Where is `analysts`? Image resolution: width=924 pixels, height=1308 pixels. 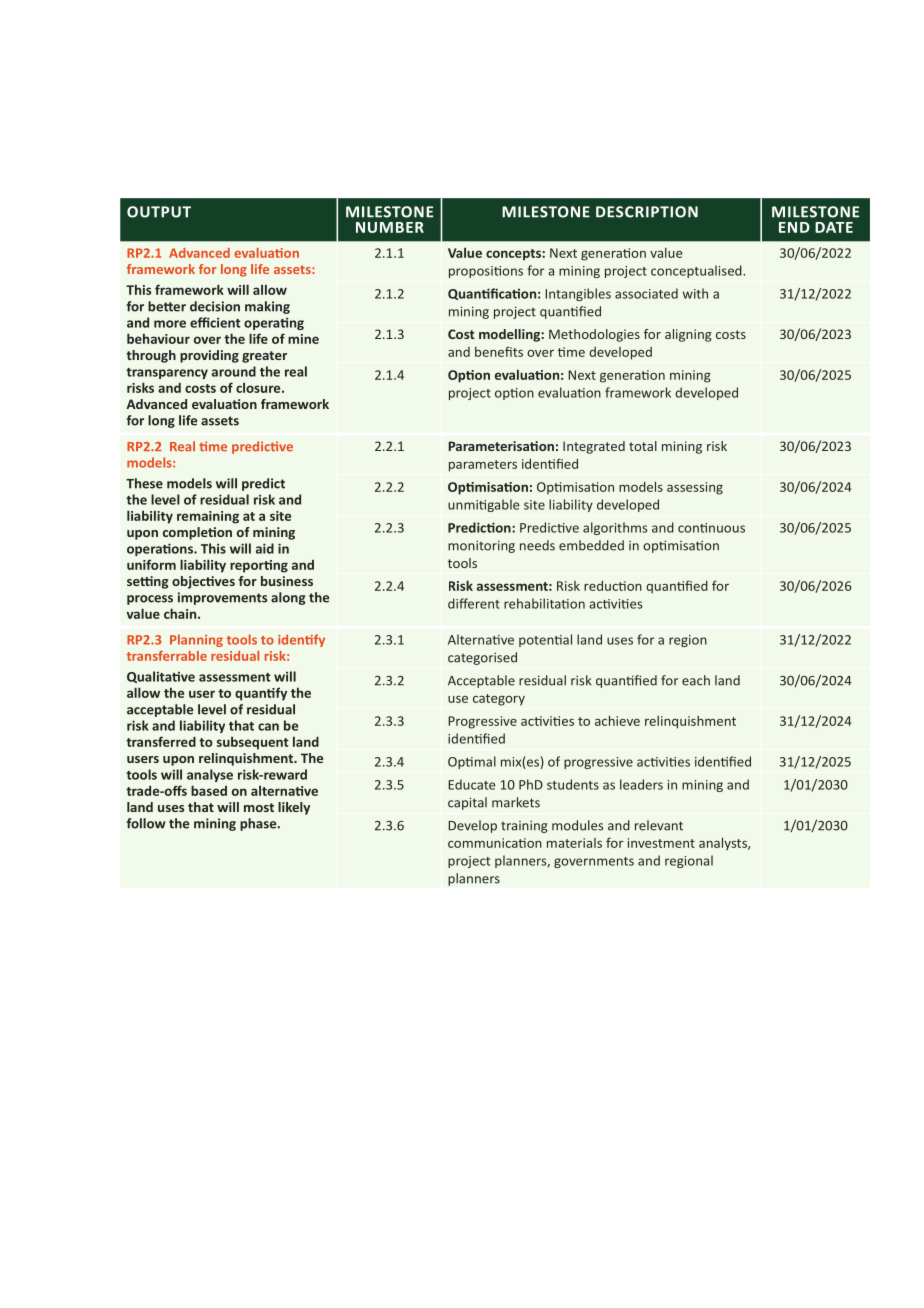
analysts is located at coordinates (724, 844).
